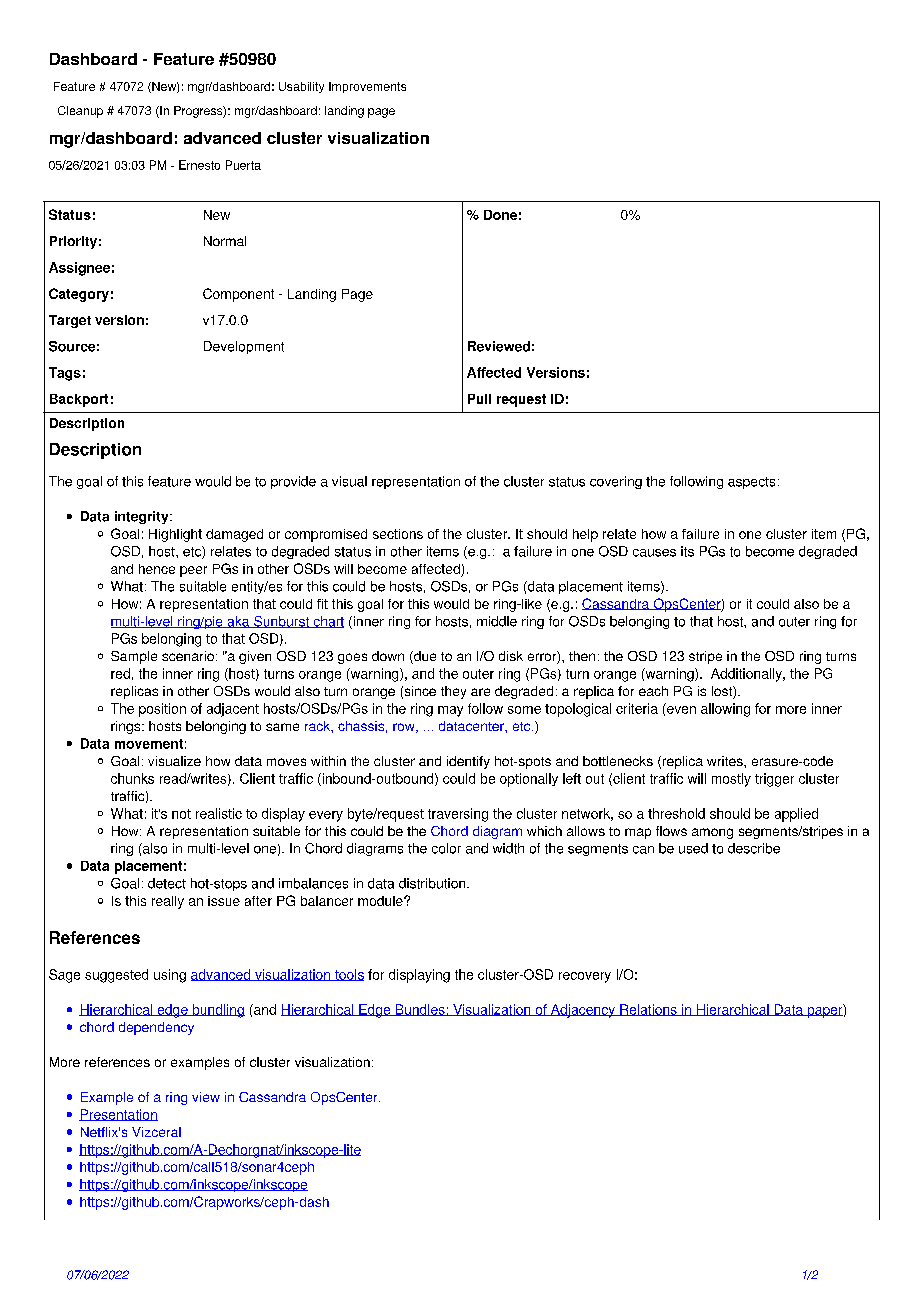 The width and height of the document is (924, 1308). What do you see at coordinates (479, 399) in the document?
I see `Pull` at bounding box center [479, 399].
